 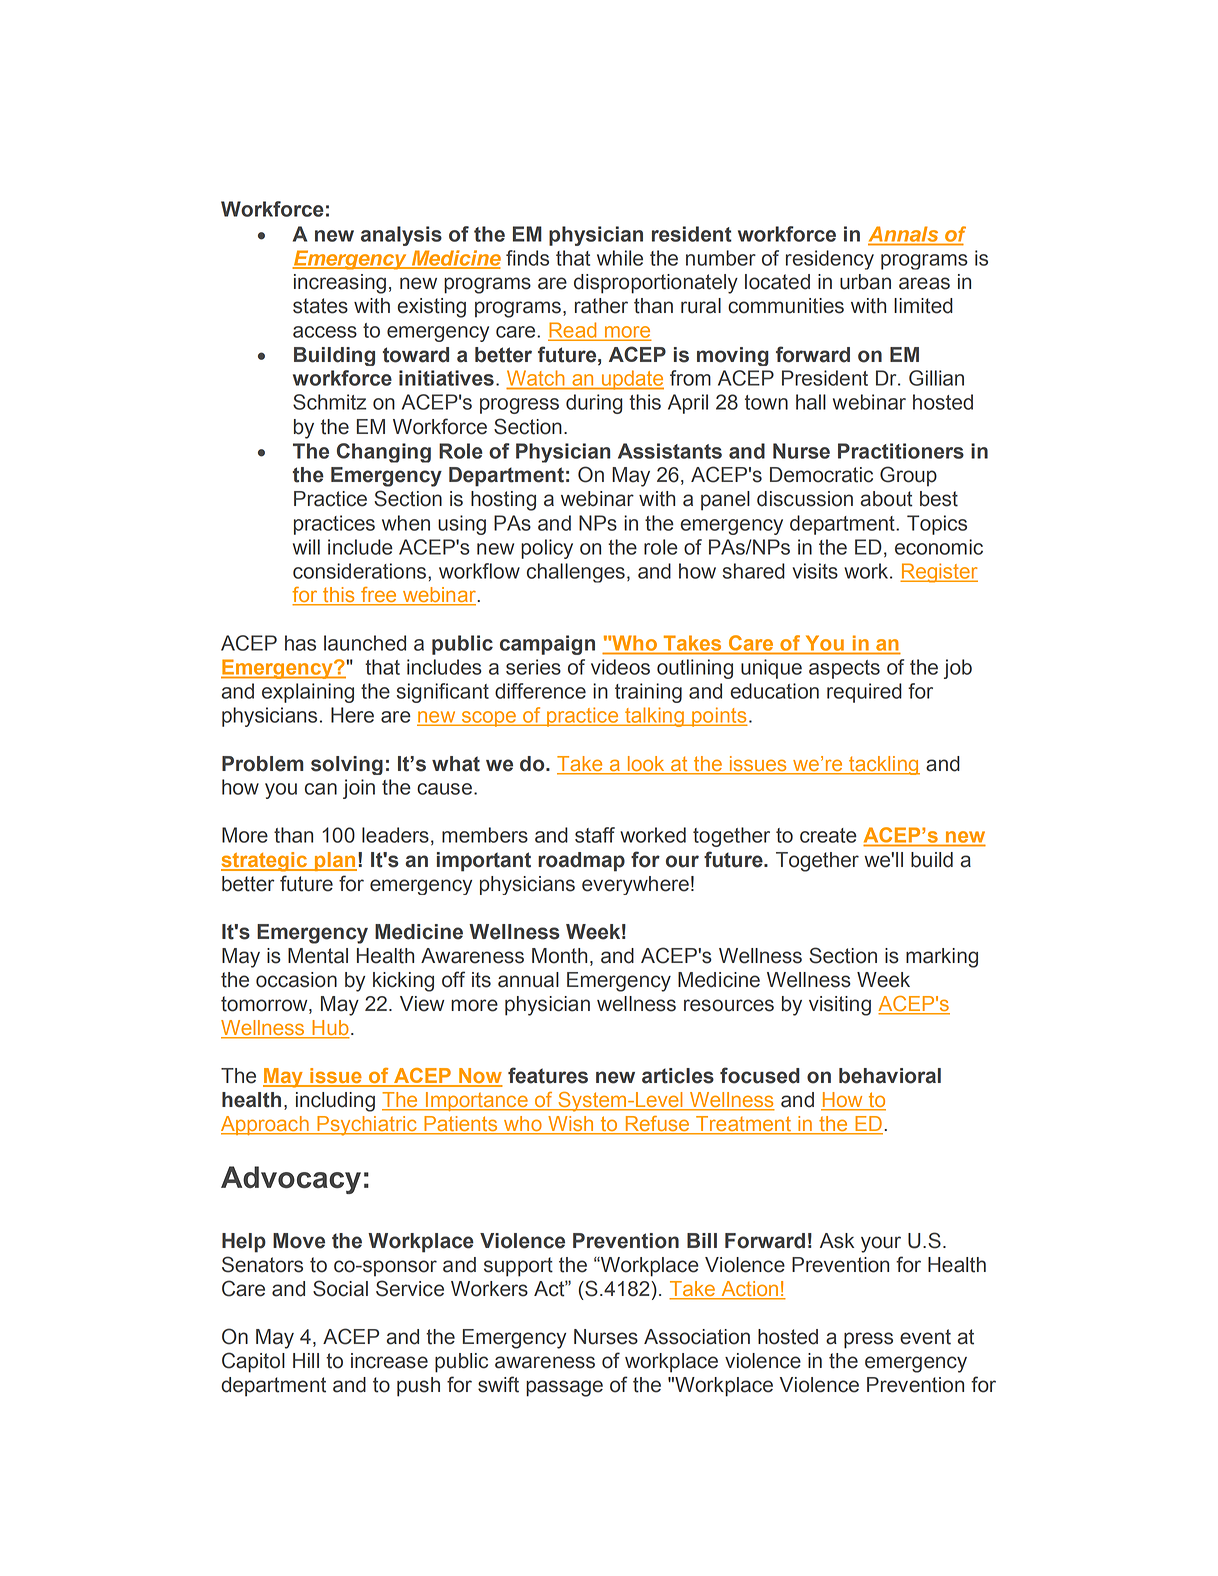 What do you see at coordinates (340, 284) in the page?
I see `increasing` at bounding box center [340, 284].
